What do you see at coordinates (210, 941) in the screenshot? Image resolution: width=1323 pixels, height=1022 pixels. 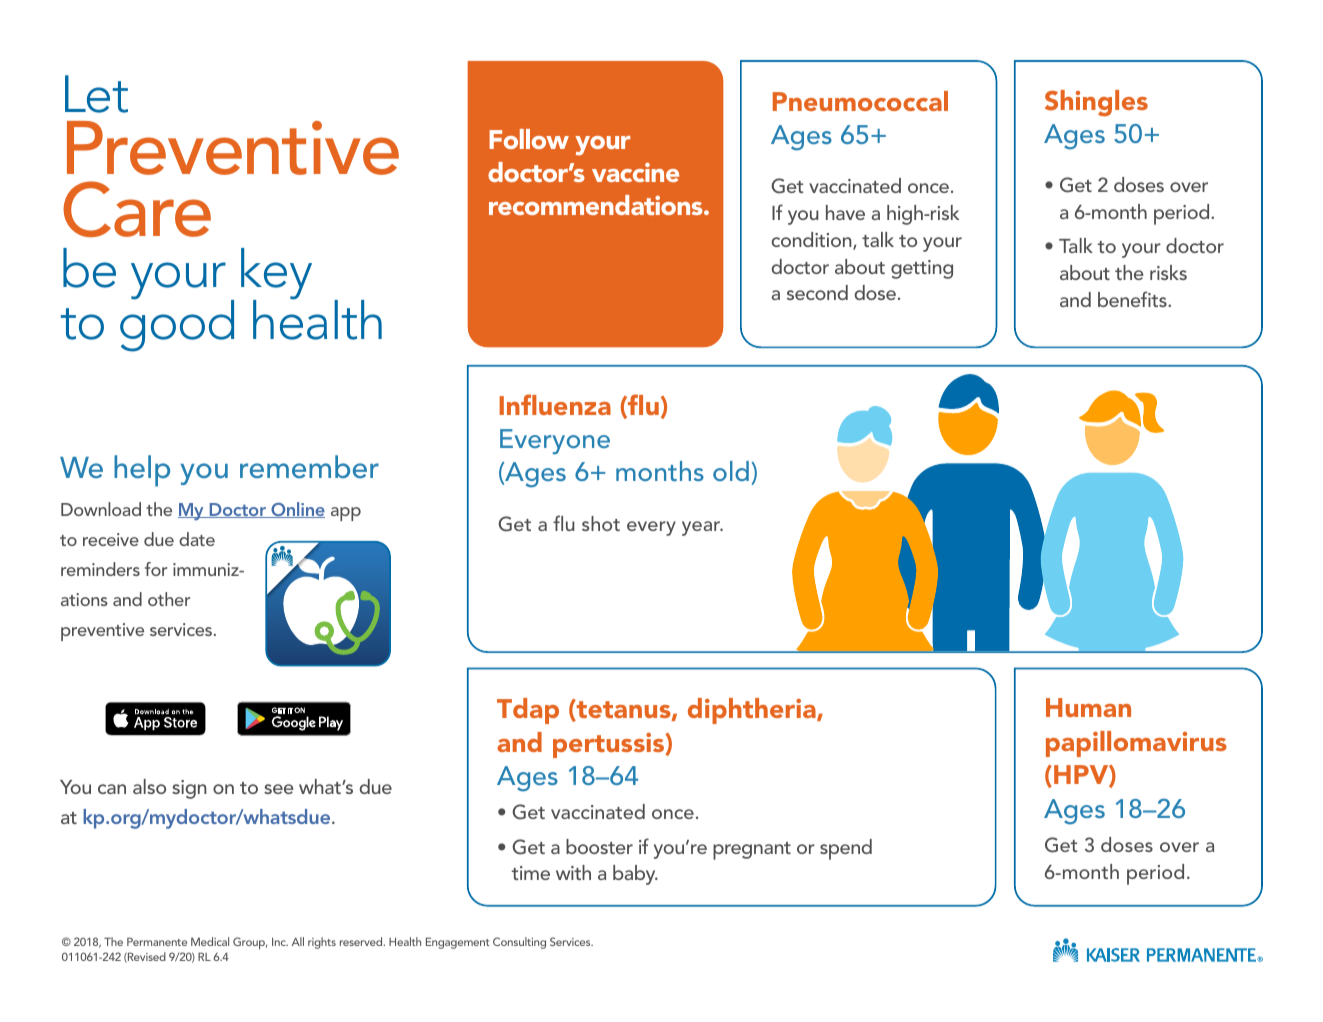 I see `Medical` at bounding box center [210, 941].
